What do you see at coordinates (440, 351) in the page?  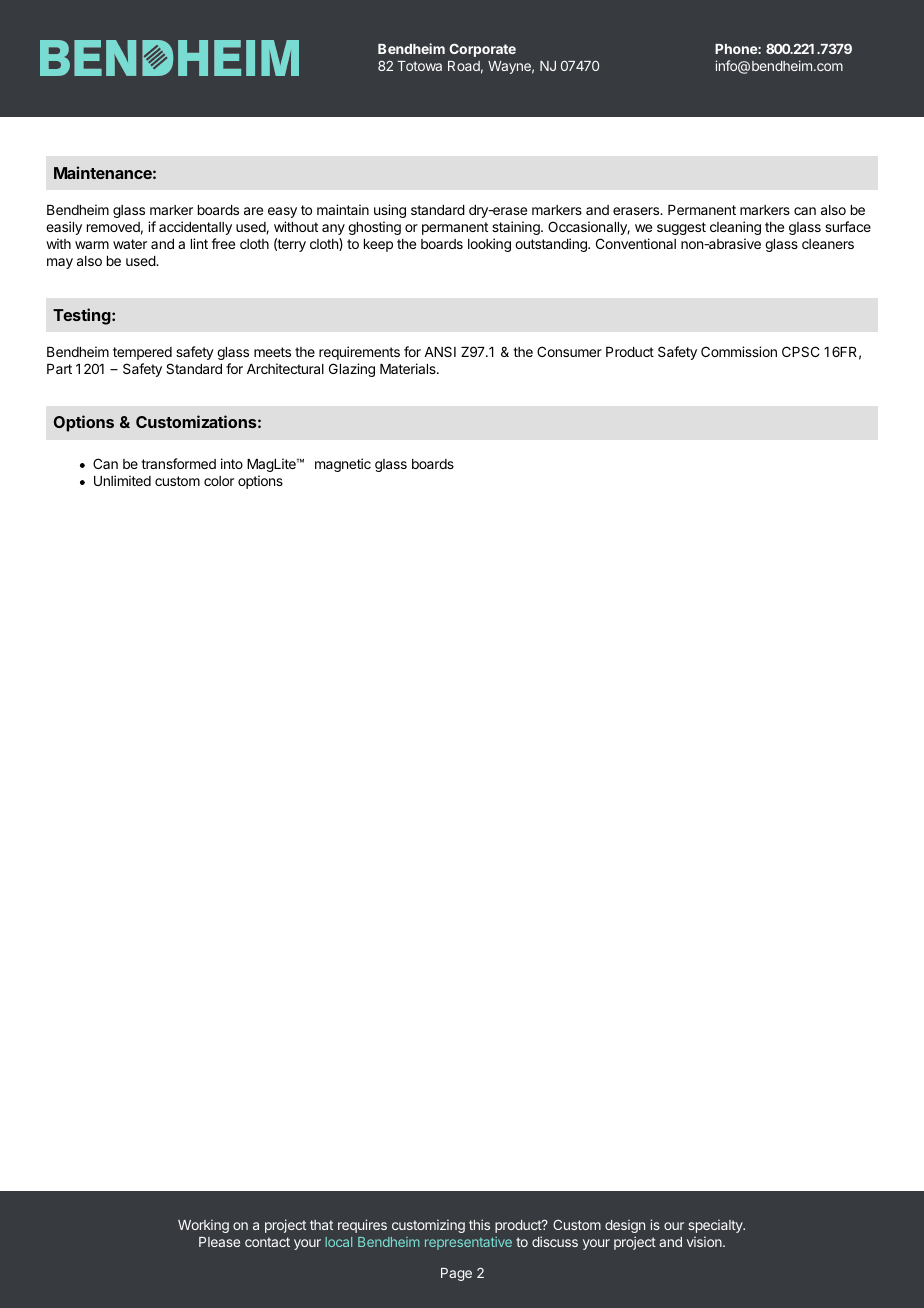 I see `ANSI` at bounding box center [440, 351].
